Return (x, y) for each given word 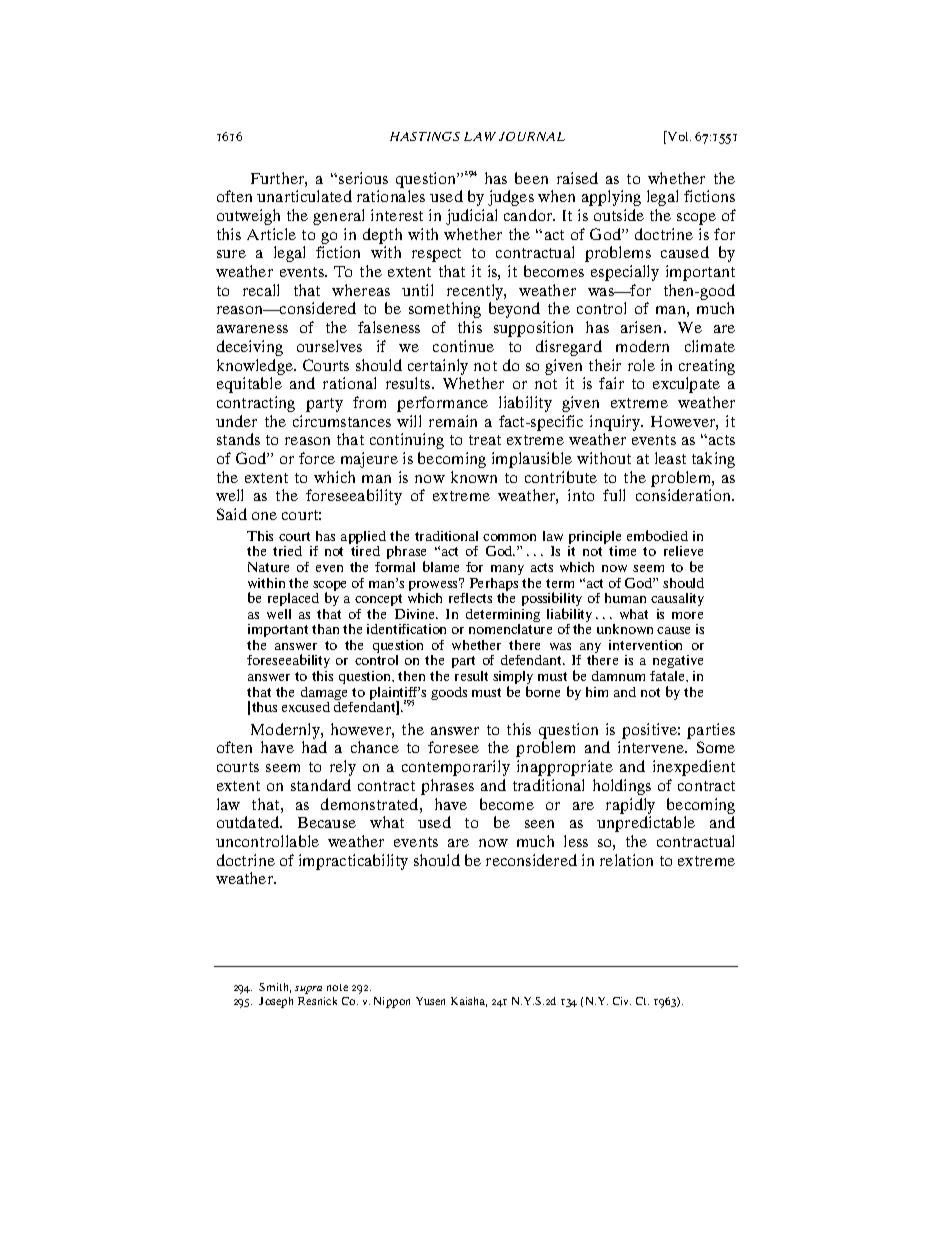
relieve (683, 551)
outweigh (248, 217)
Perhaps (492, 586)
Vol (678, 136)
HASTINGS (425, 136)
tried (287, 551)
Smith (275, 988)
